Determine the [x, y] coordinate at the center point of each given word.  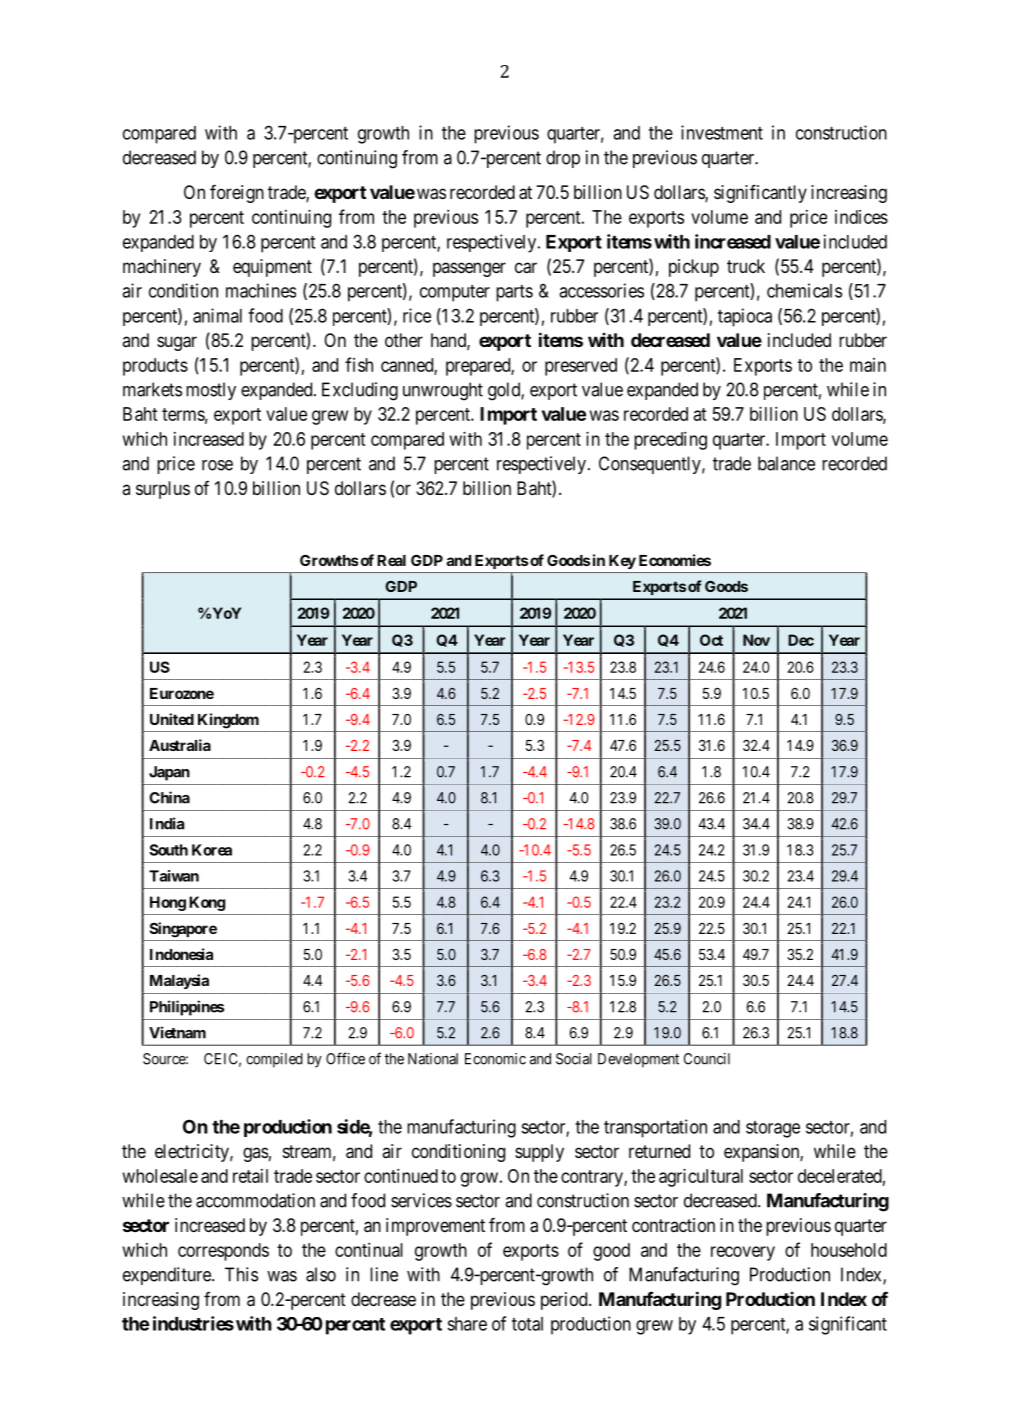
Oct [711, 640]
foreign [237, 193]
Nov [756, 640]
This [241, 1274]
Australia [180, 745]
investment [722, 132]
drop [563, 159]
